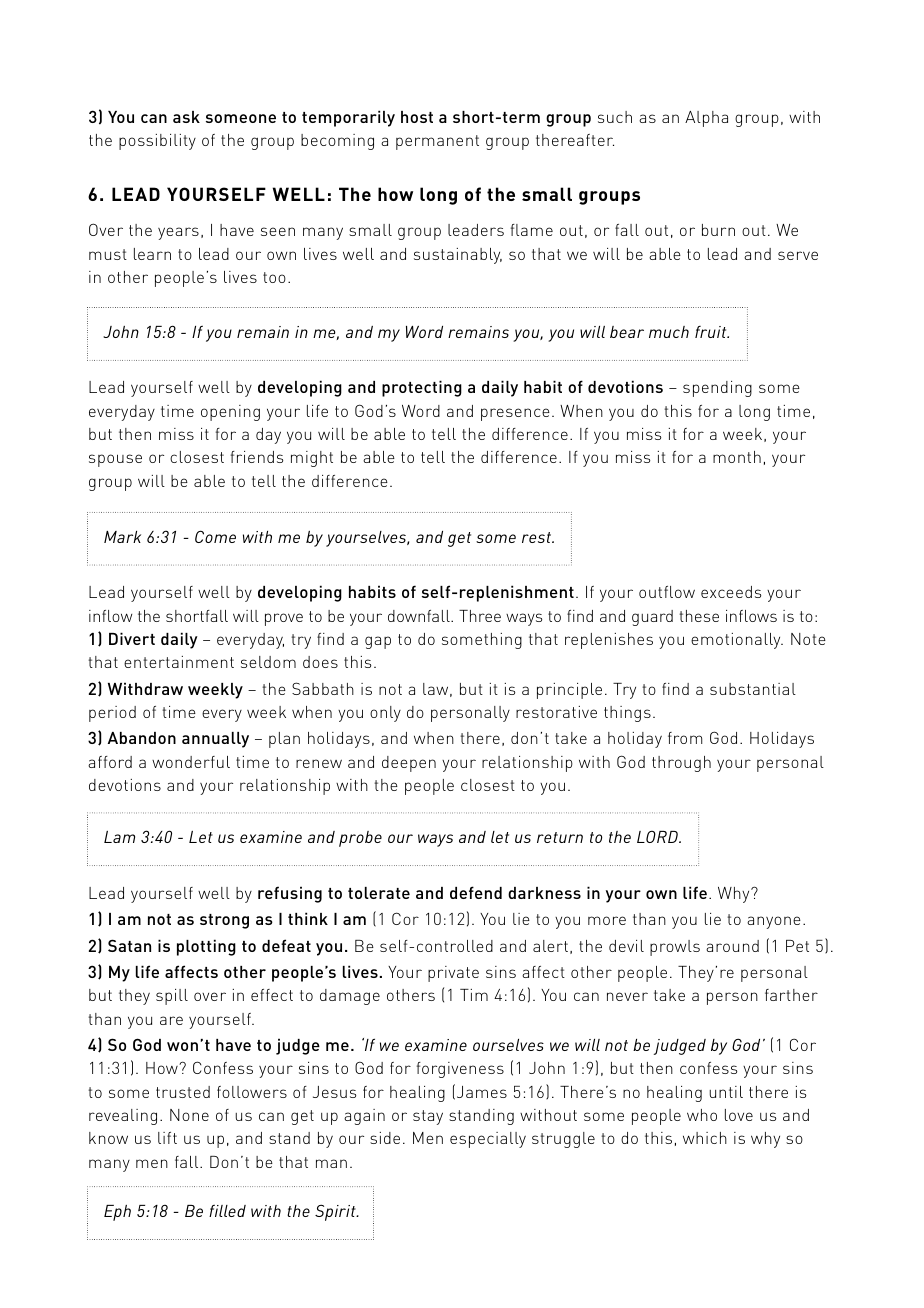 This screenshot has height=1308, width=924. What do you see at coordinates (179, 662) in the screenshot?
I see `entertainment` at bounding box center [179, 662].
